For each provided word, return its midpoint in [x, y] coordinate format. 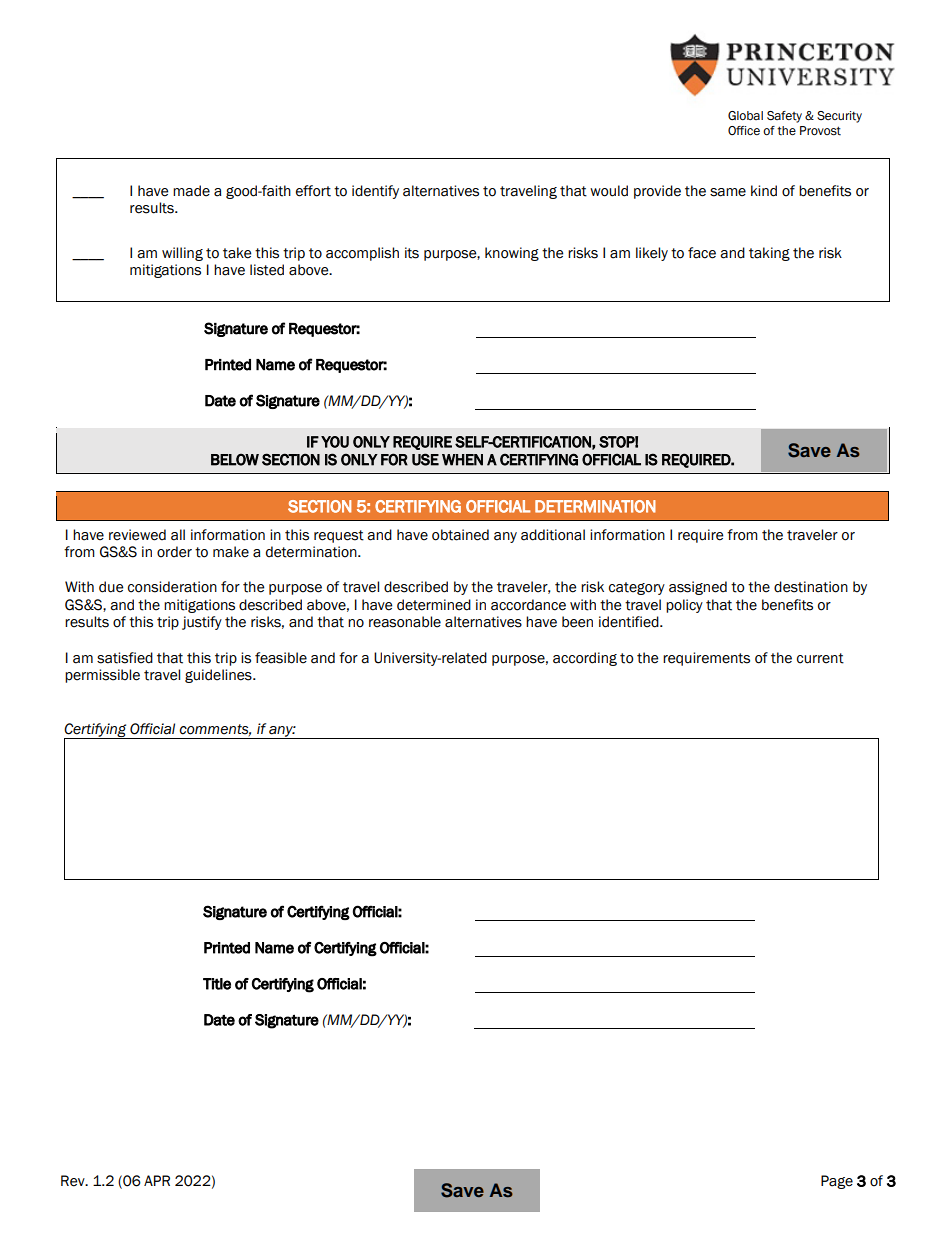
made [191, 191]
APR [157, 1180]
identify [375, 192]
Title [217, 984]
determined [434, 605]
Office [744, 130]
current [820, 658]
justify [202, 623]
